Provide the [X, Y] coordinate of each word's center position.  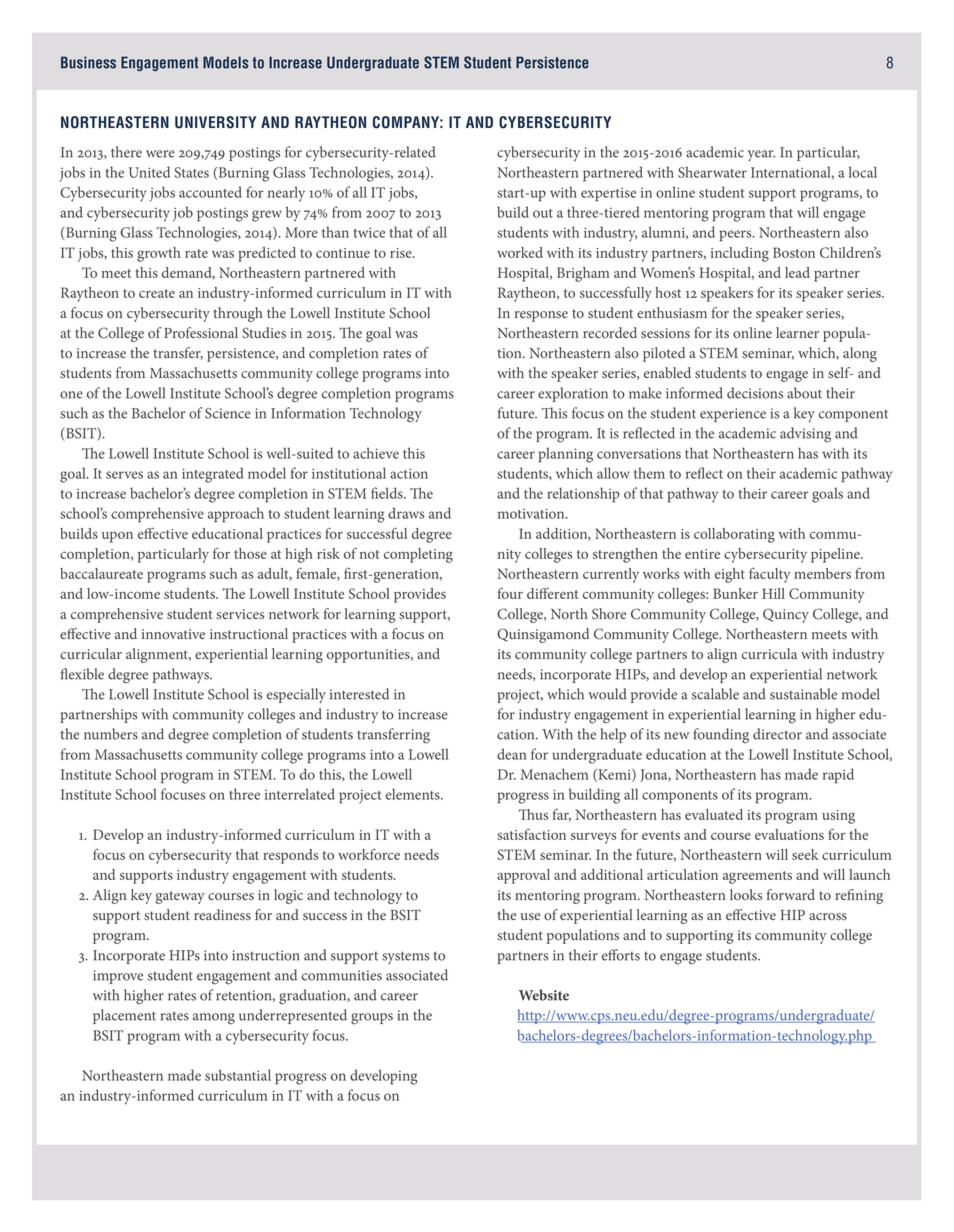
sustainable [803, 694]
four [510, 593]
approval [523, 876]
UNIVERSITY [215, 122]
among [214, 1019]
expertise [608, 195]
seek [805, 854]
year [761, 155]
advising [805, 435]
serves [124, 475]
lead [797, 272]
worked [520, 252]
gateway [180, 897]
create [157, 293]
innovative [173, 634]
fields [388, 493]
